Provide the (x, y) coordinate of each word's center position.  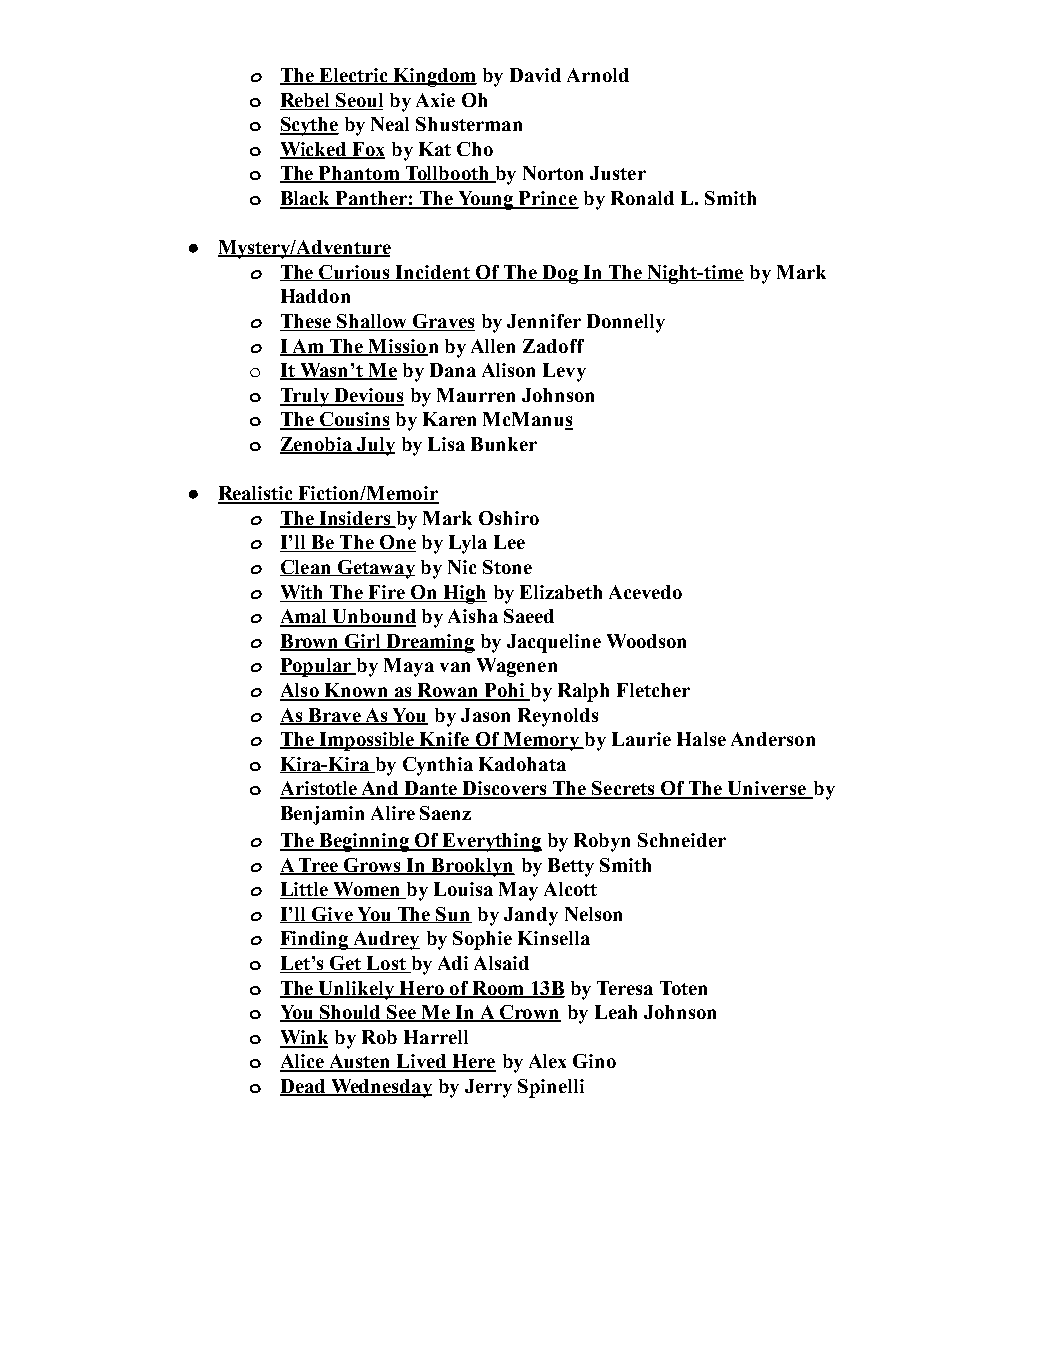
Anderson (773, 739)
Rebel (305, 100)
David (535, 75)
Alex (547, 1061)
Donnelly (626, 323)
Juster (618, 173)
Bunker (504, 444)
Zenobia (317, 445)
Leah (616, 1012)
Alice (303, 1062)
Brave (334, 716)
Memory (541, 741)
